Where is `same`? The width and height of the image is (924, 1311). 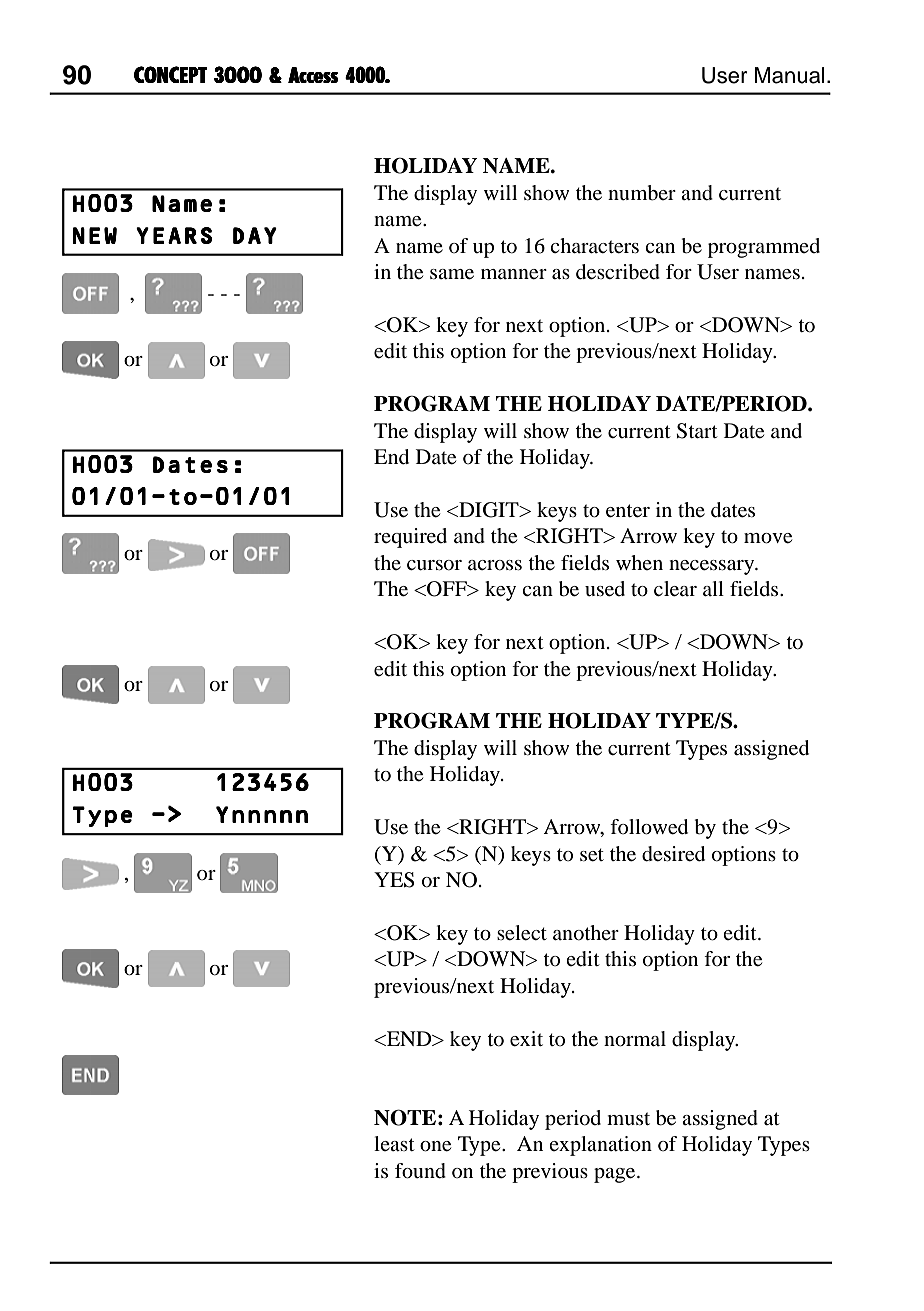
same is located at coordinates (452, 274).
